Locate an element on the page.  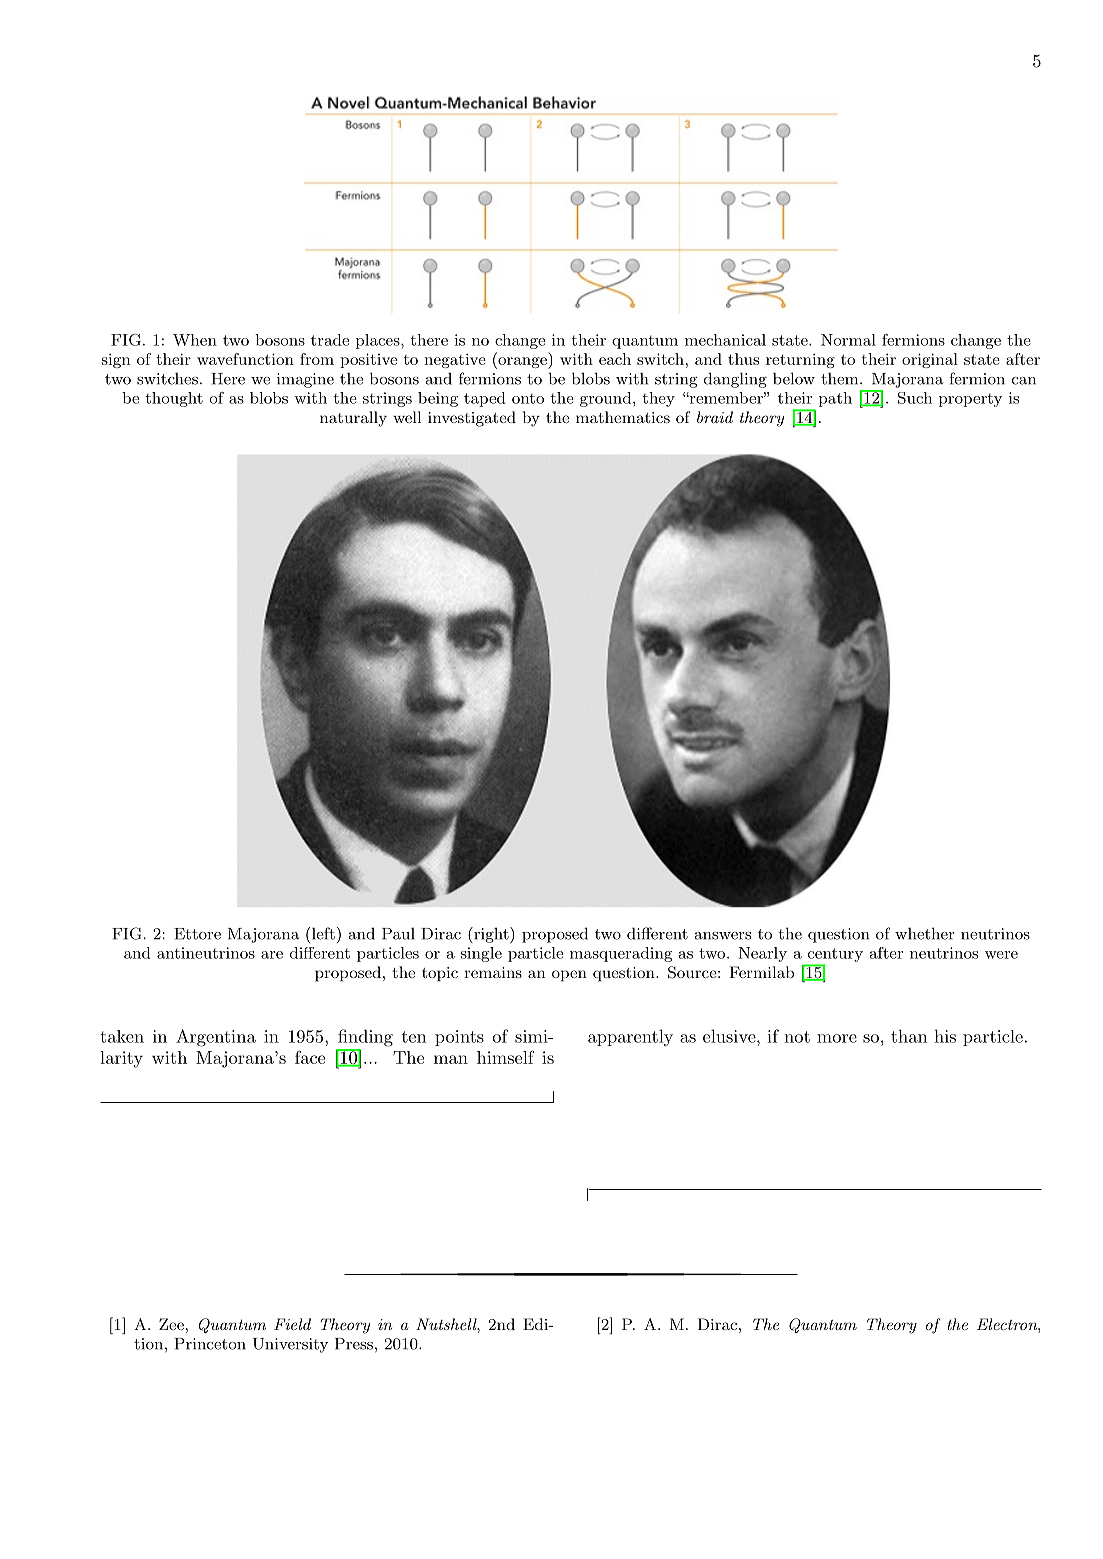
Argentina is located at coordinates (216, 1038).
